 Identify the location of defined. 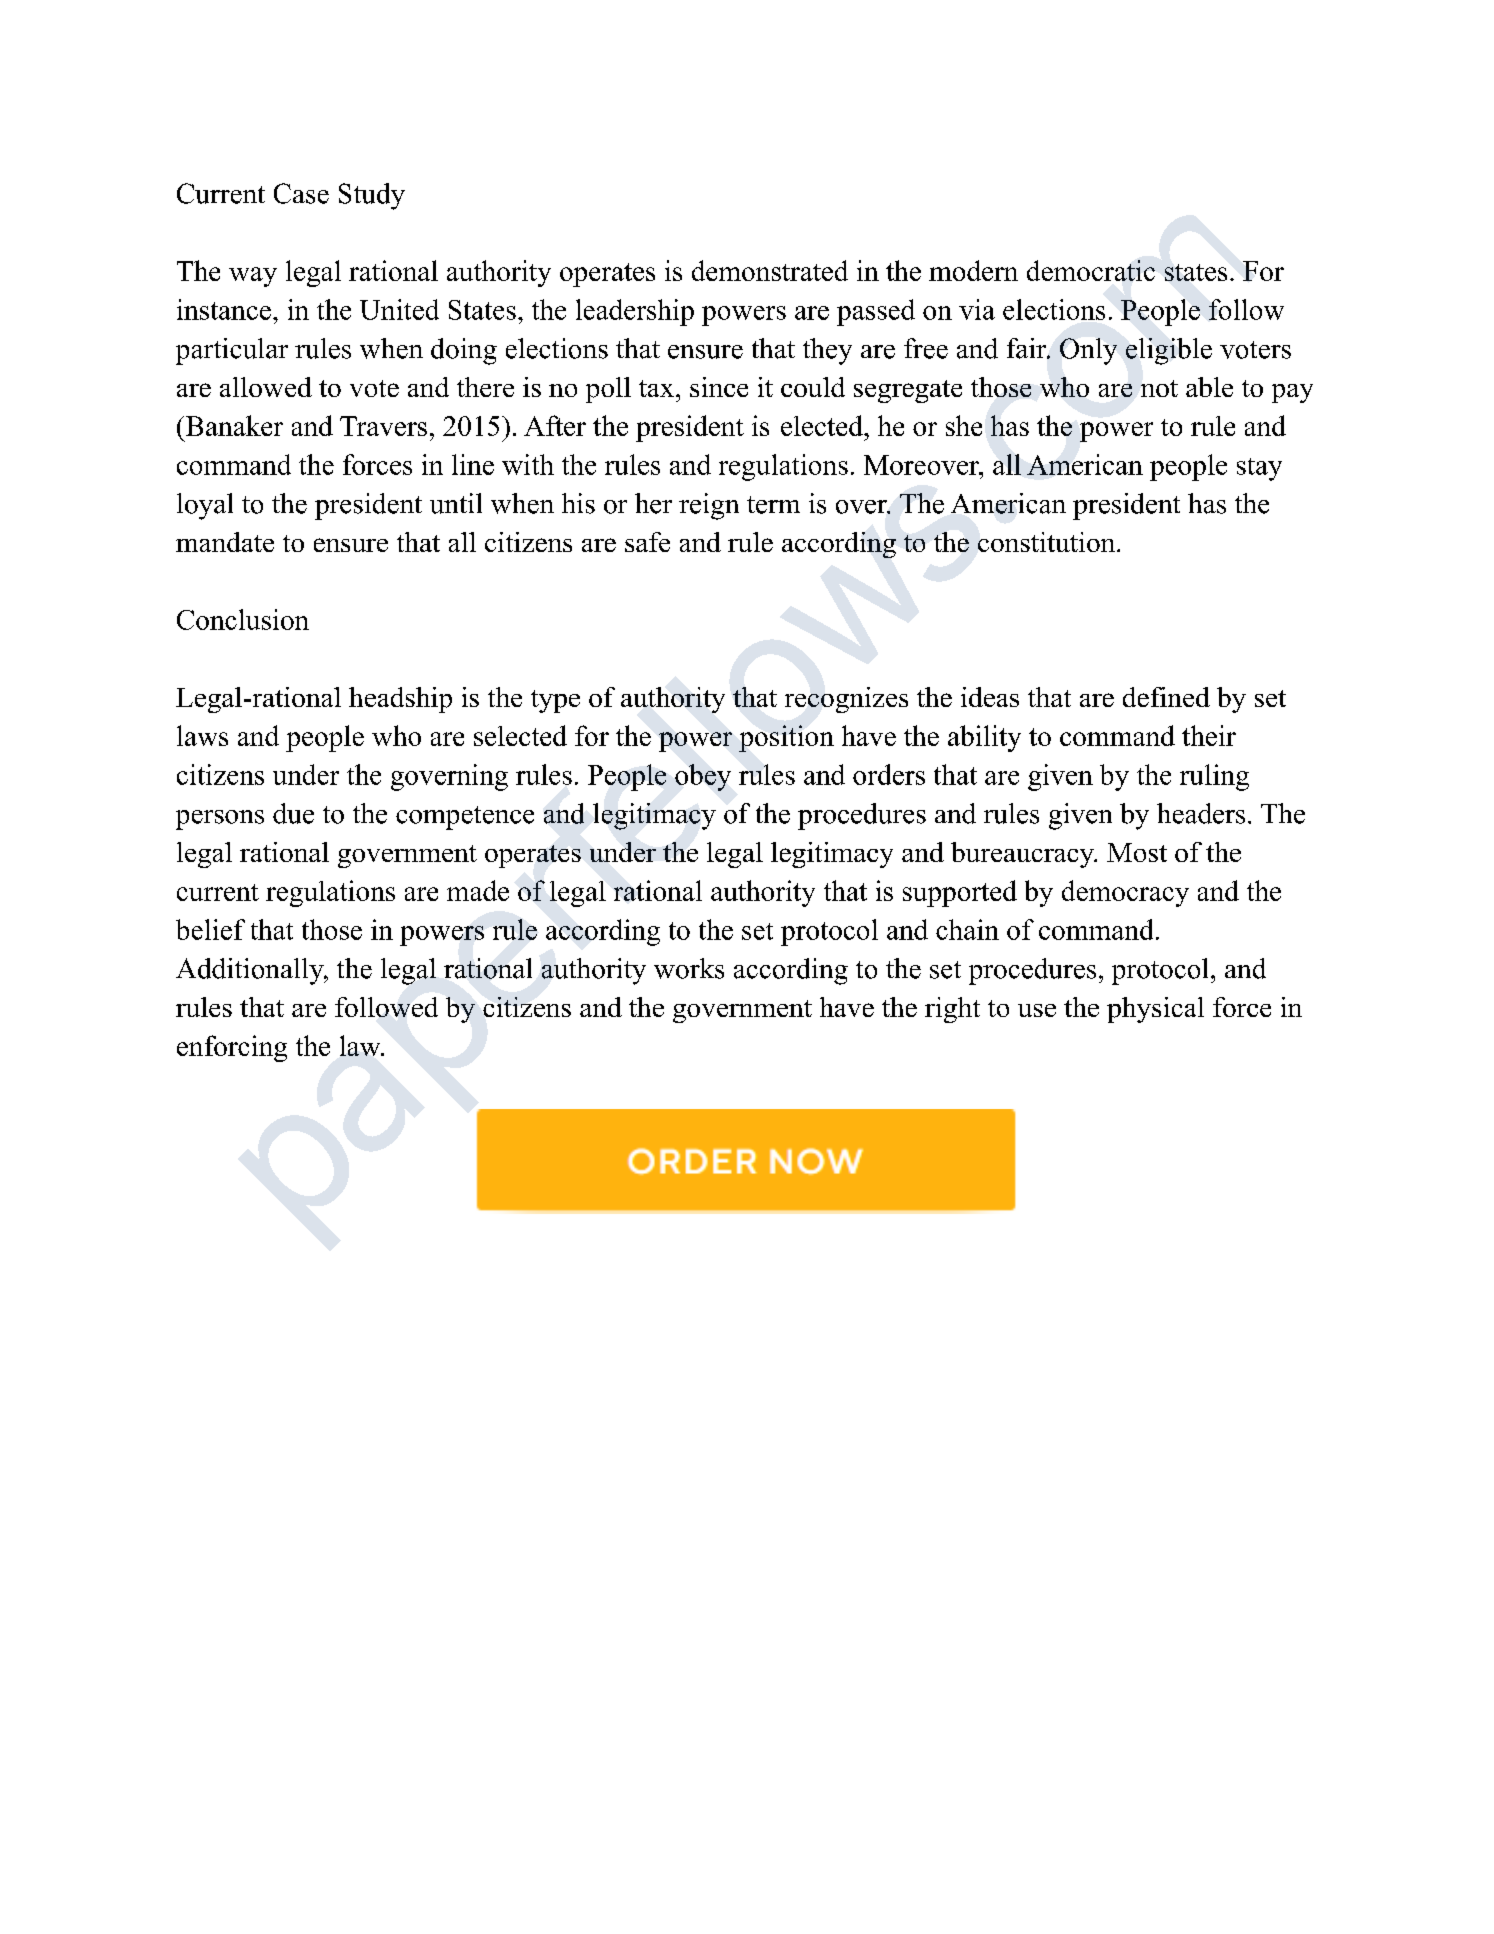
(1166, 697).
